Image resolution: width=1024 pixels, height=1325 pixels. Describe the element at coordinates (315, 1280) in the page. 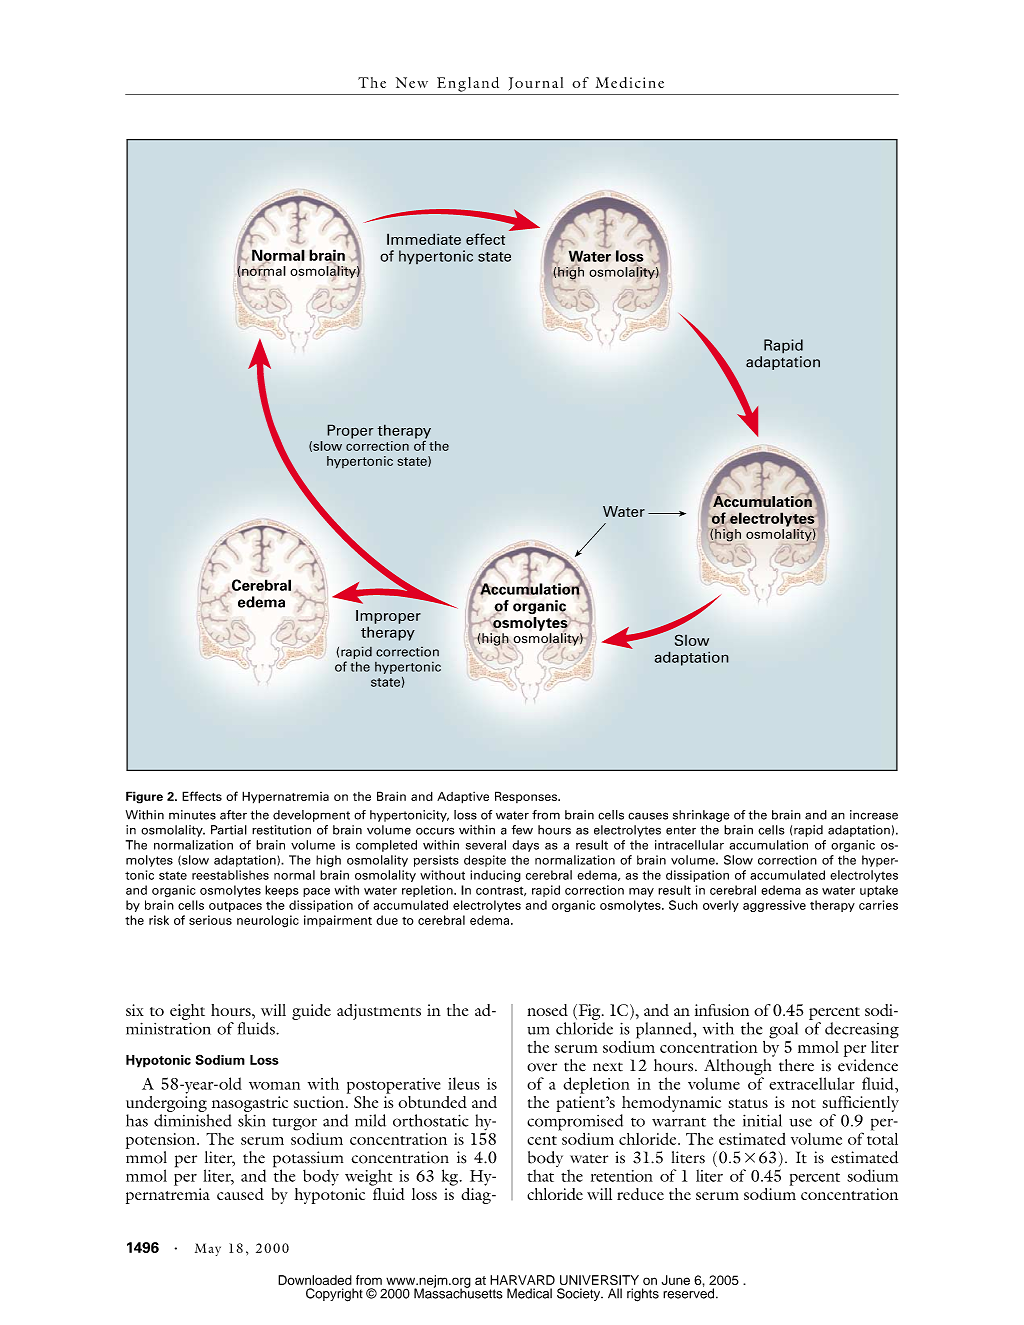

I see `Downloaded` at that location.
